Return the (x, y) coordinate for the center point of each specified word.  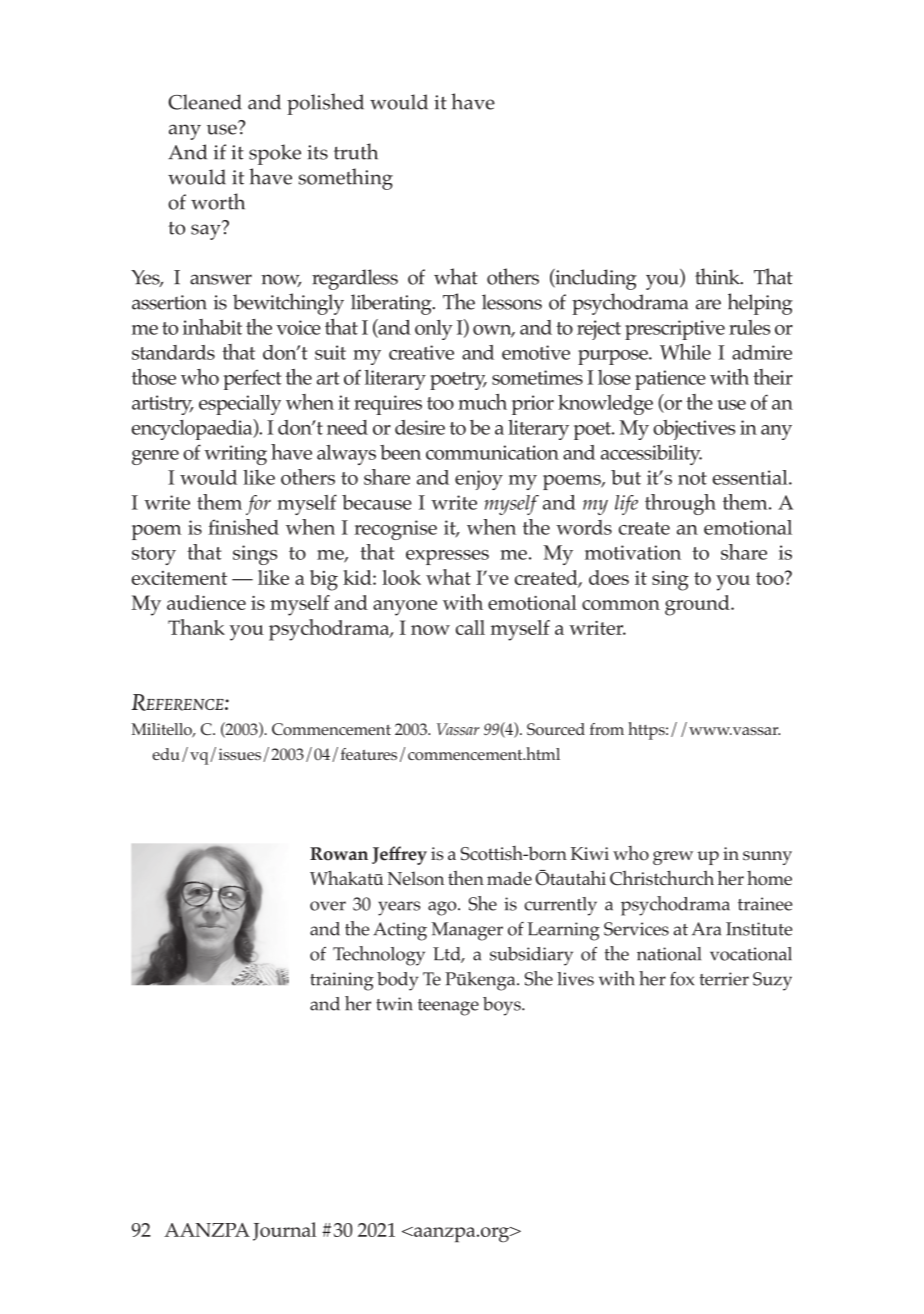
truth (356, 151)
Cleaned (205, 102)
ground (698, 605)
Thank (196, 627)
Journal (284, 1231)
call (470, 627)
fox (682, 979)
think (718, 276)
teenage (448, 1007)
